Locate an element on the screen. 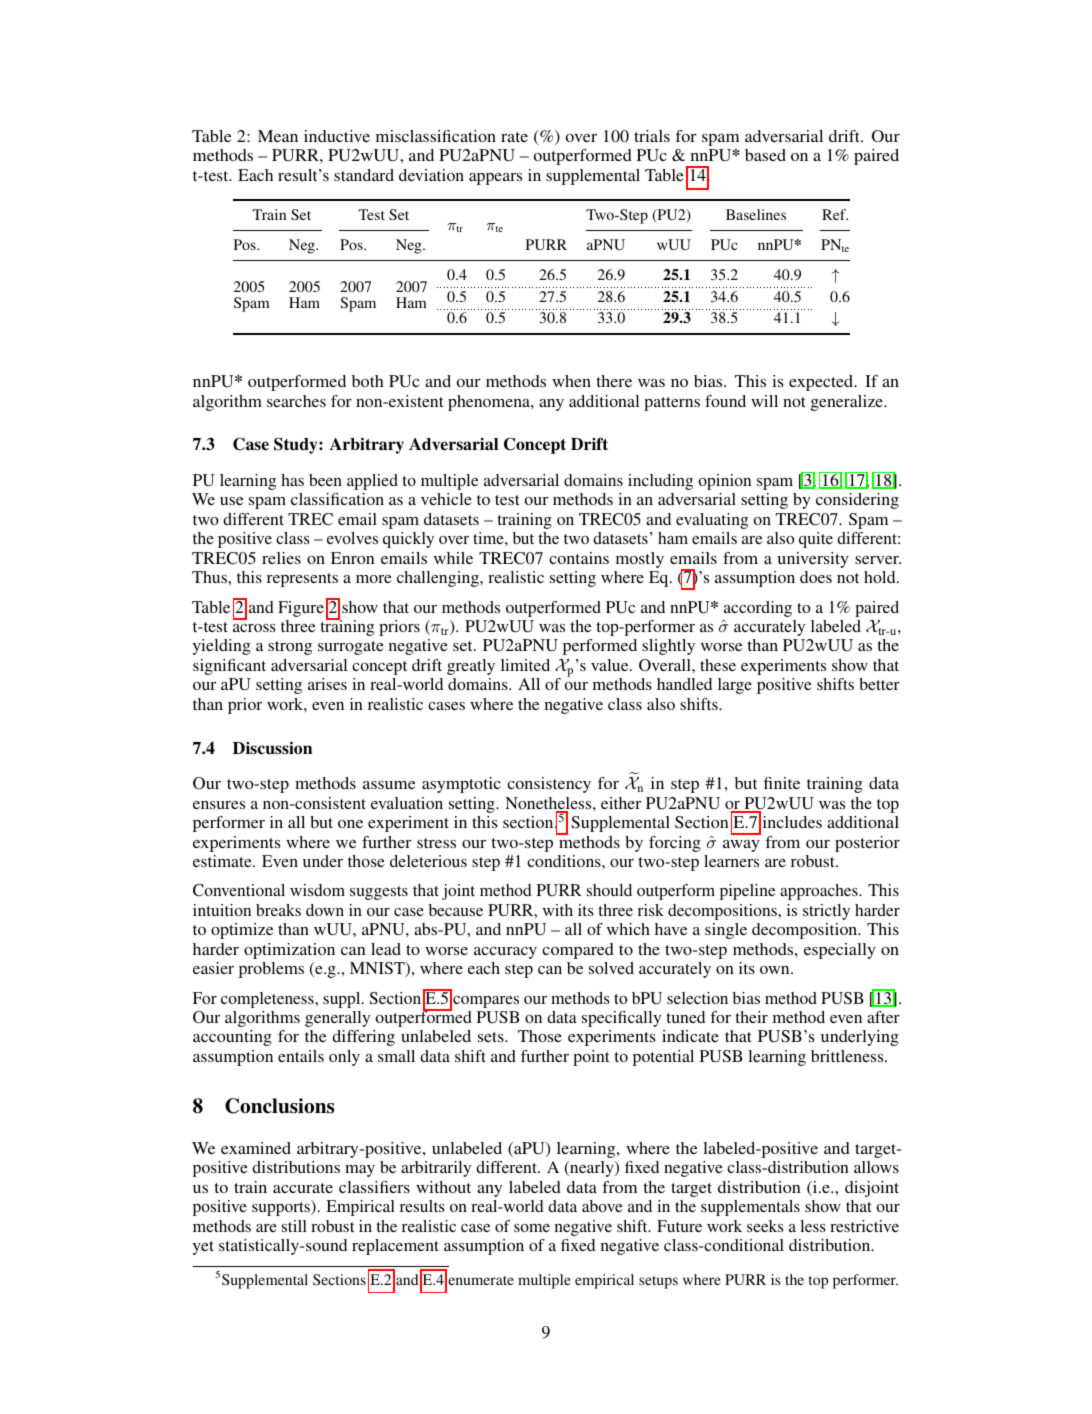 The width and height of the screenshot is (1092, 1414). Discussion is located at coordinates (272, 748).
